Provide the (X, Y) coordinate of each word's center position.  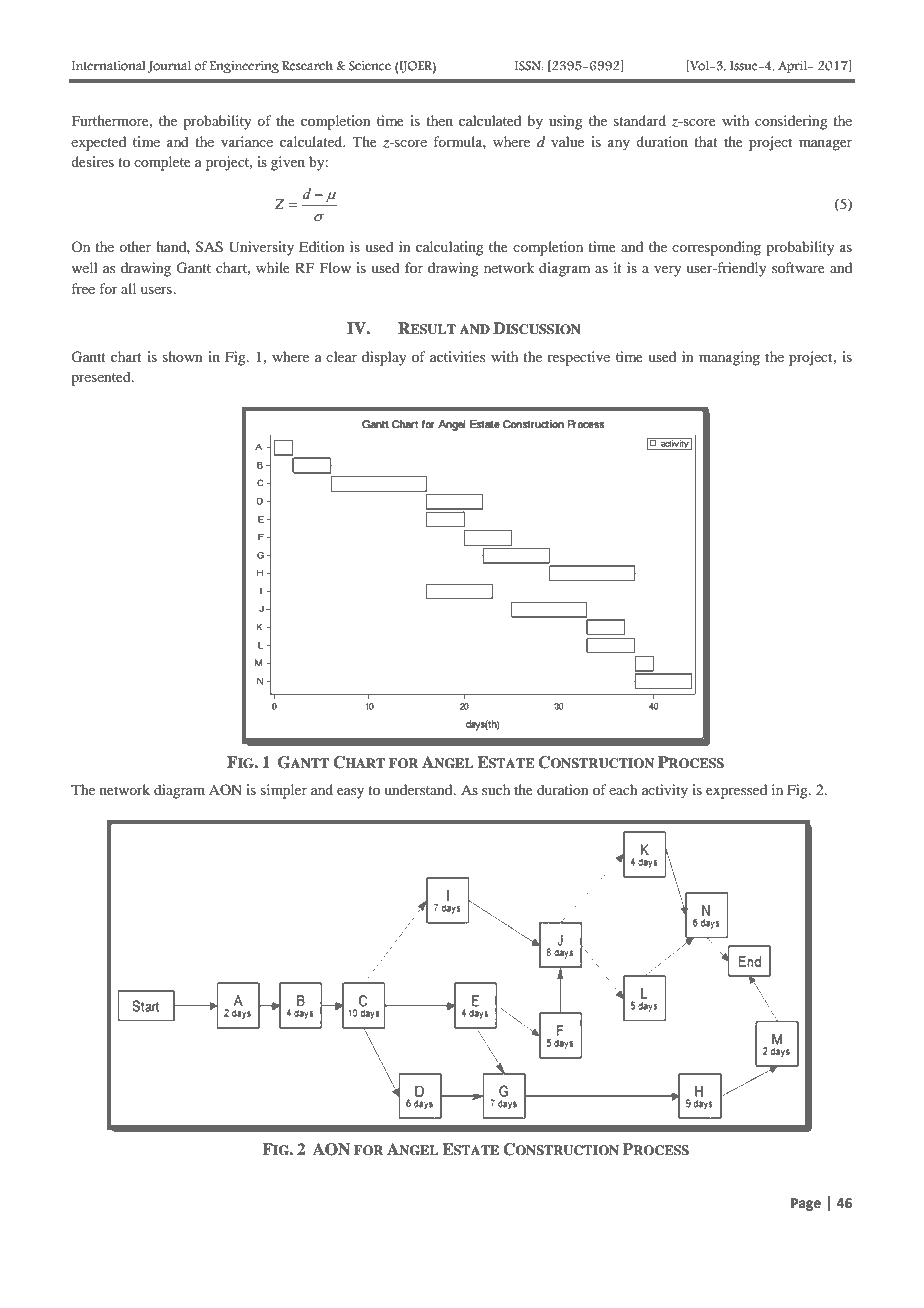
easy (350, 793)
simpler (284, 791)
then (439, 120)
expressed (736, 791)
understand (419, 789)
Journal (169, 67)
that (706, 141)
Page (806, 1204)
